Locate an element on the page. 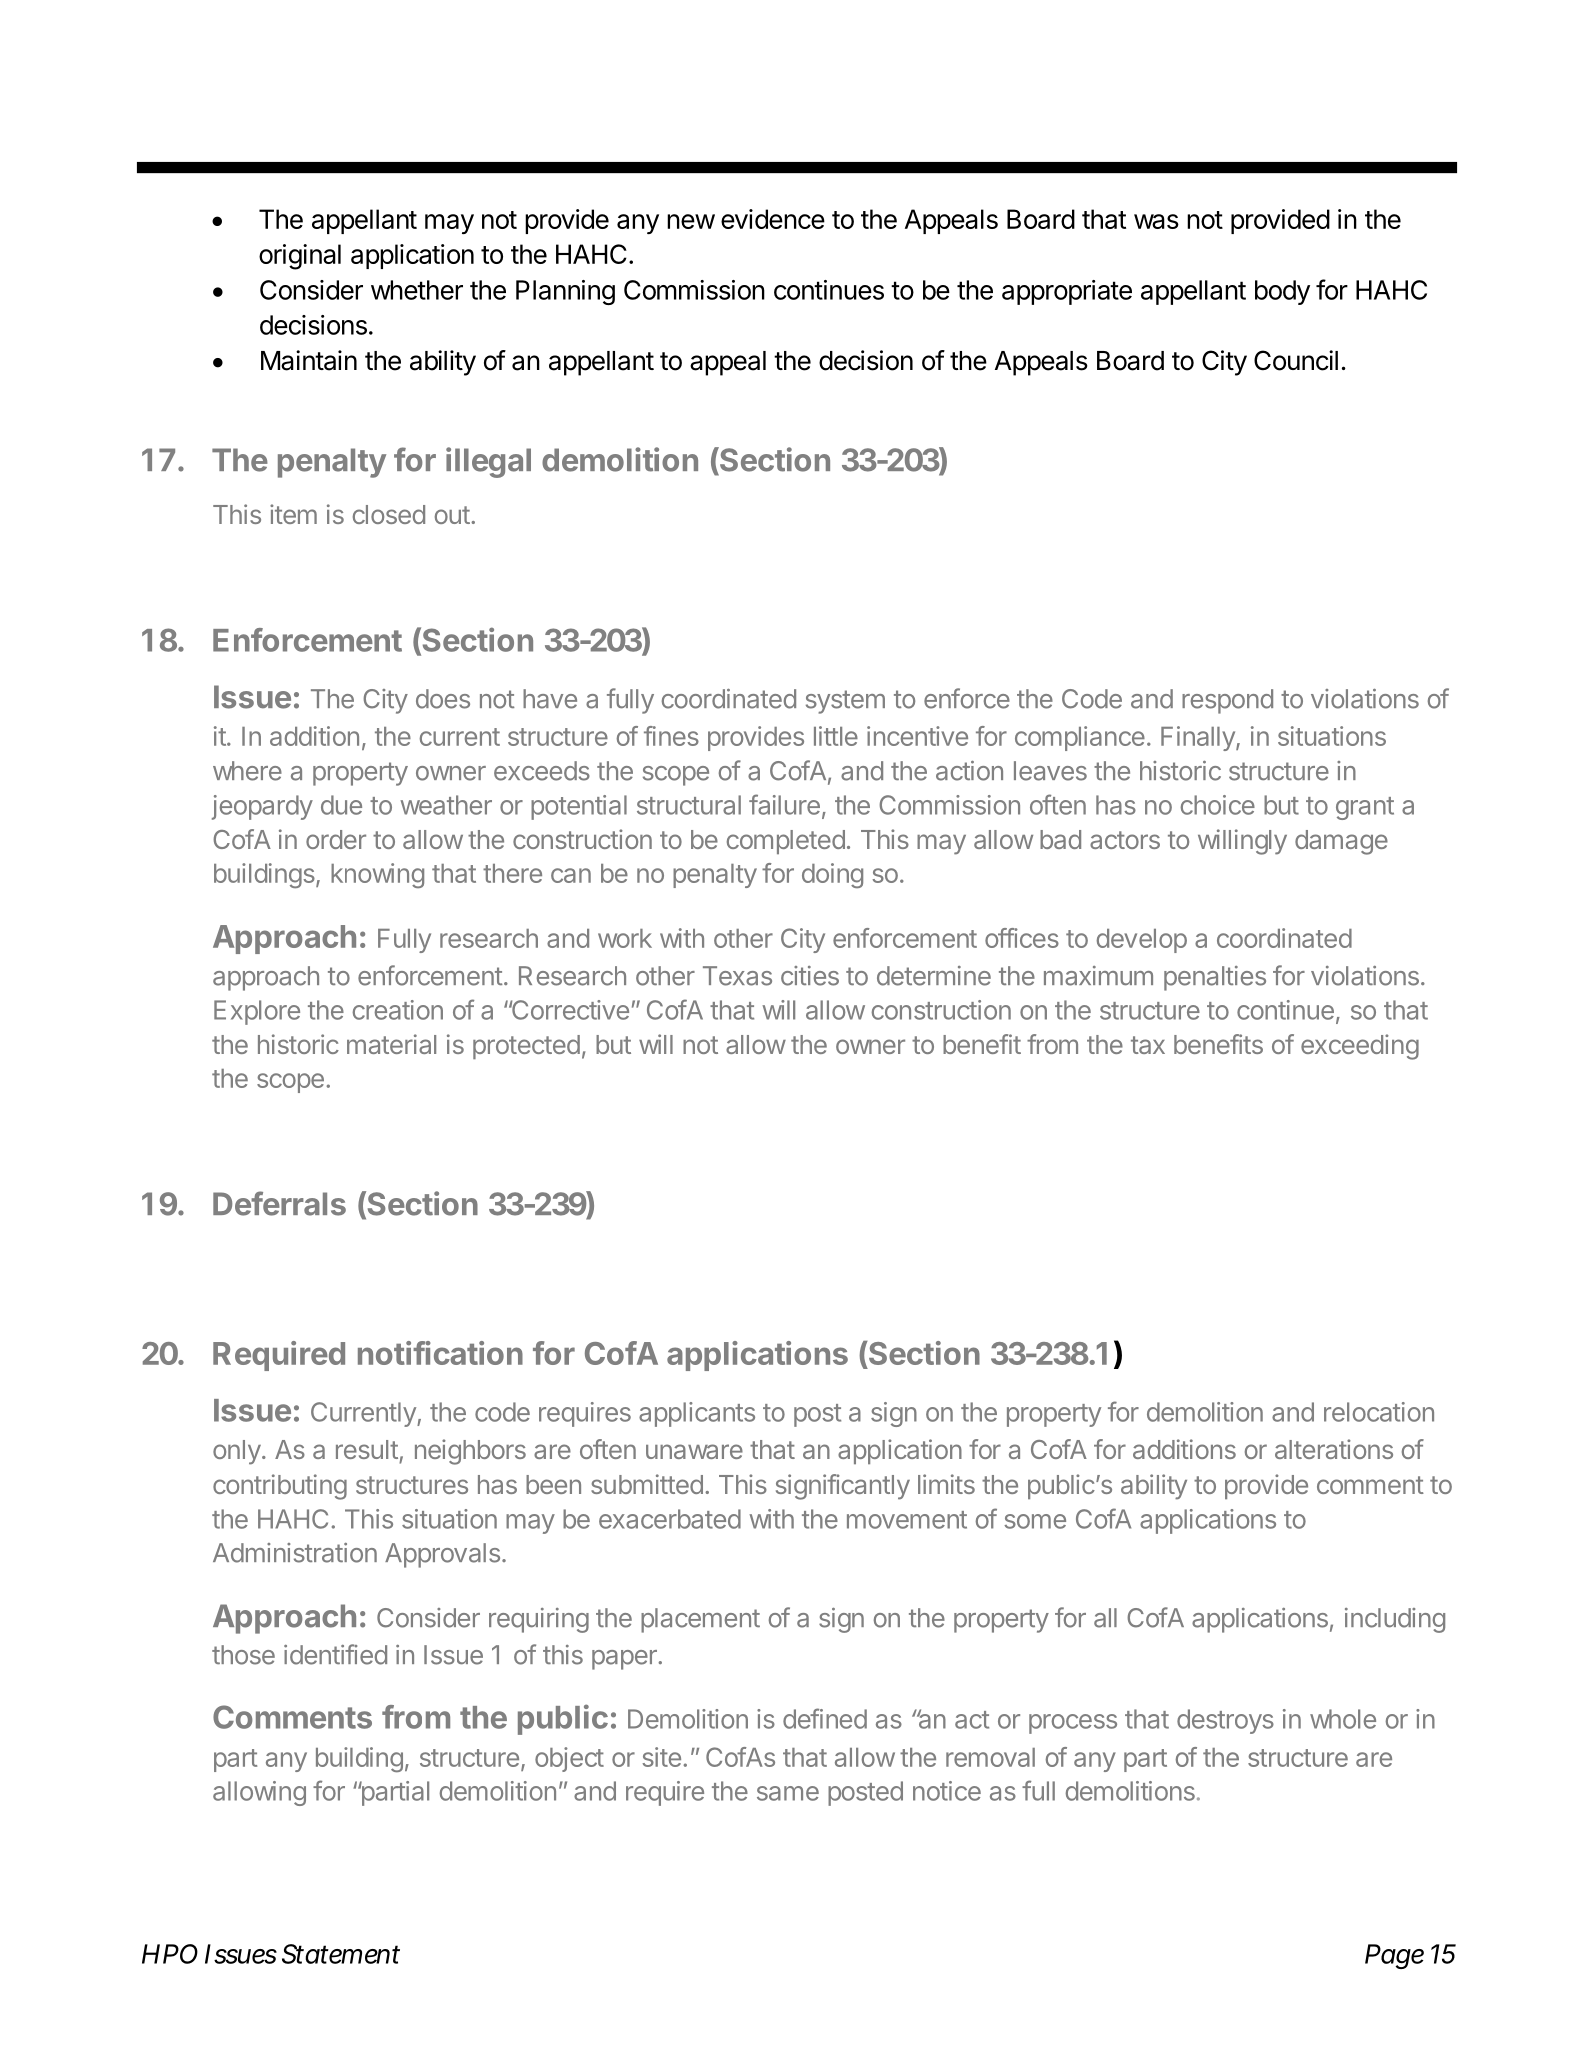  material is located at coordinates (391, 1044).
